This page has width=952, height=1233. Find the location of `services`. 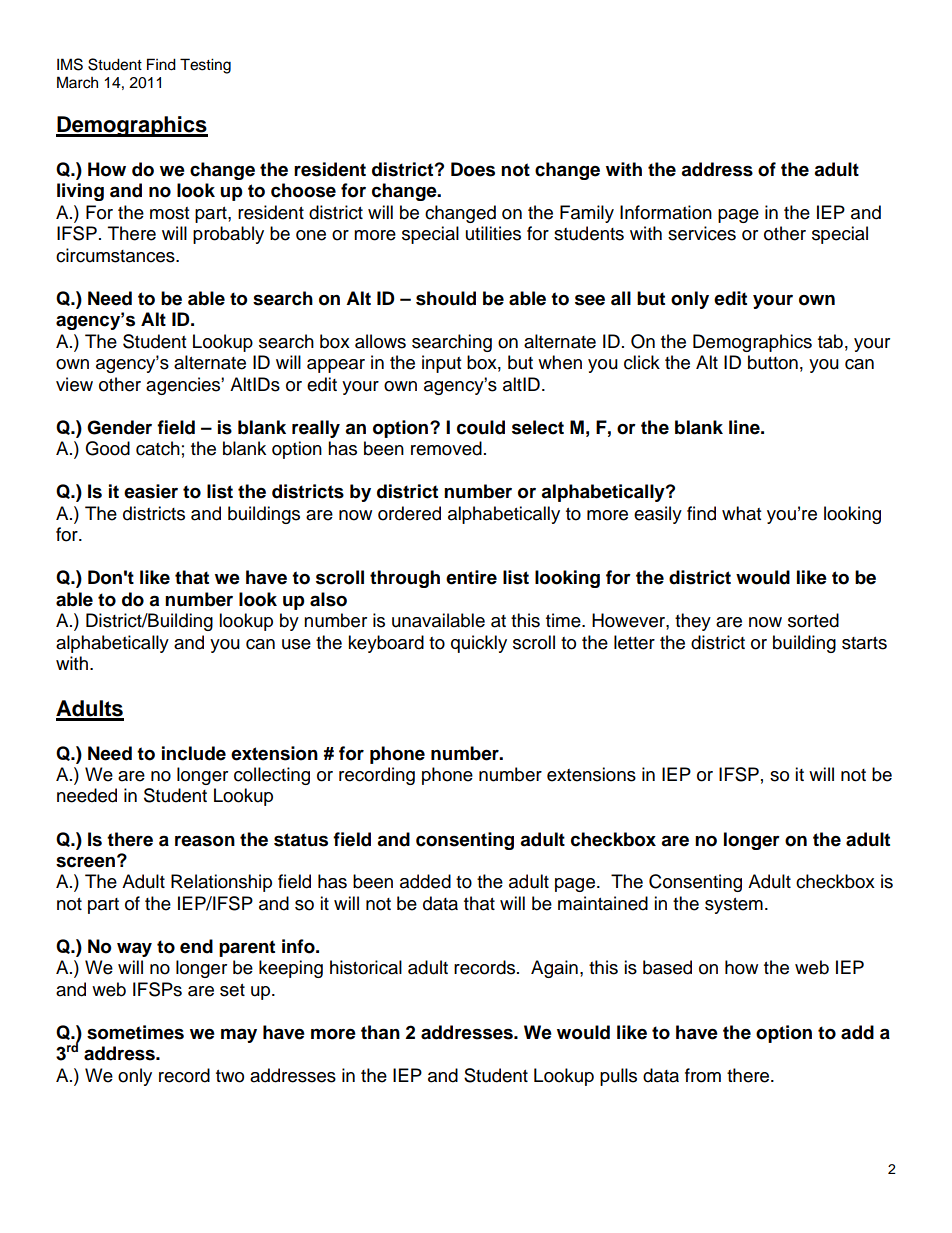

services is located at coordinates (702, 233).
